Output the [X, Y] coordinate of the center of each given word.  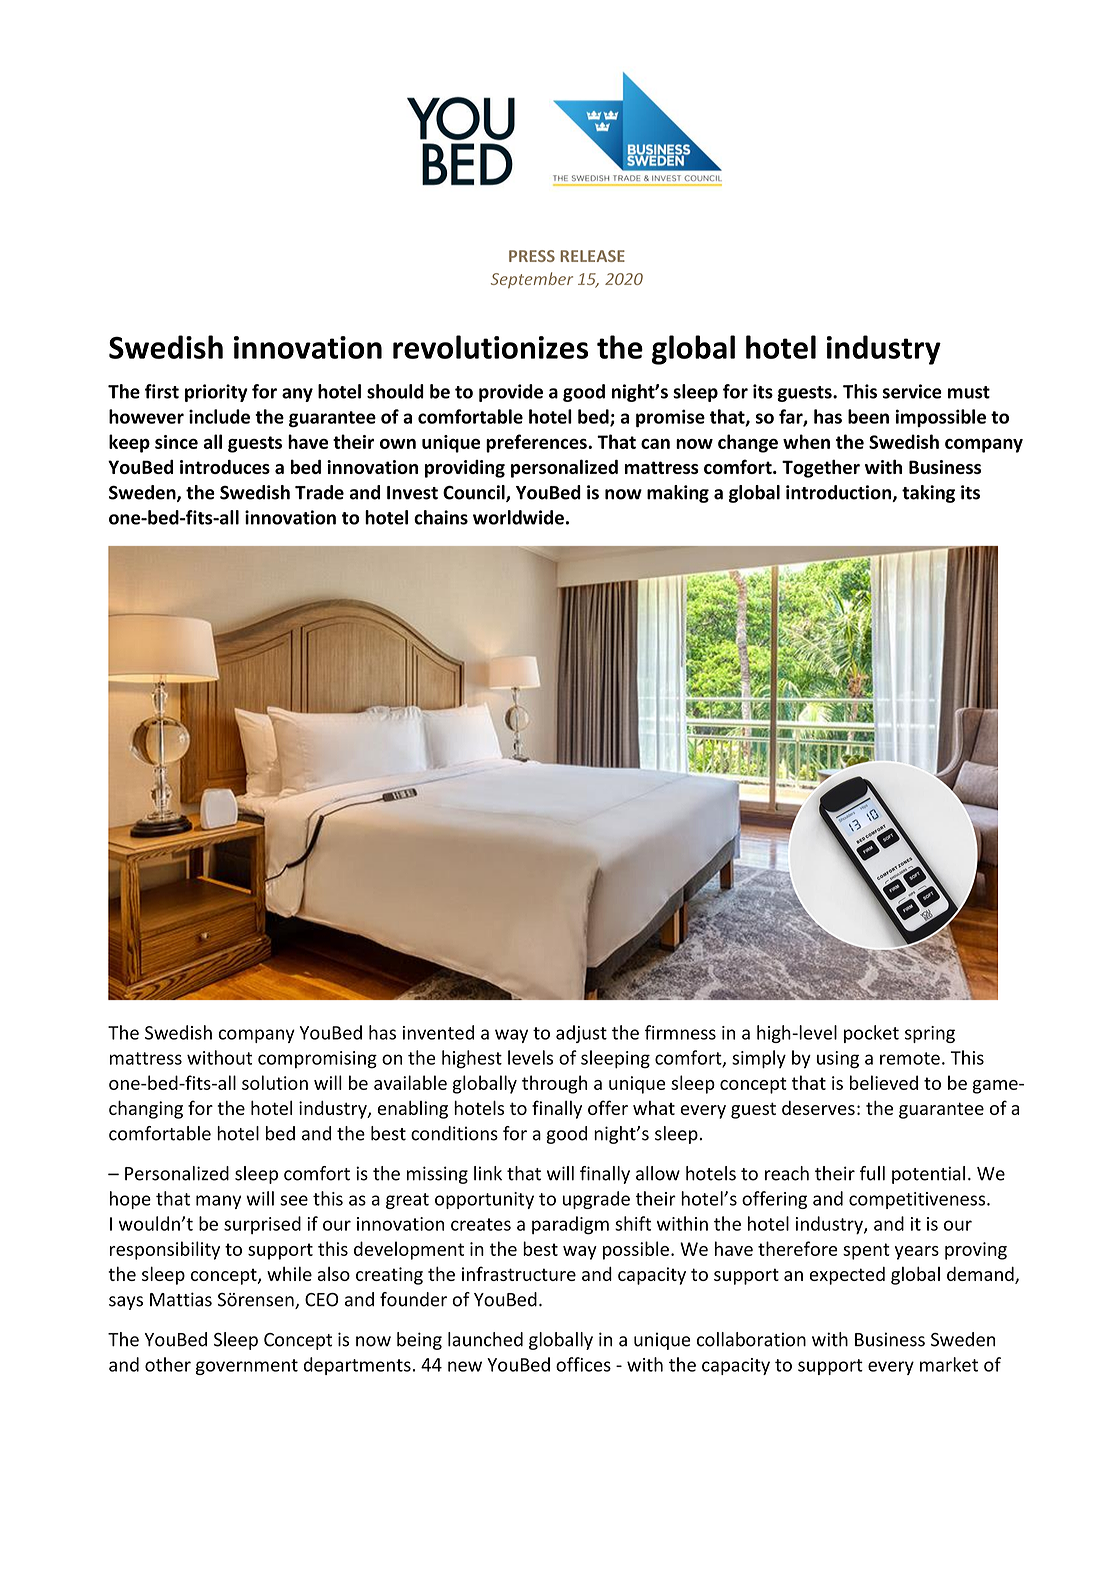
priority [216, 393]
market [949, 1364]
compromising [317, 1060]
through [554, 1084]
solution [275, 1082]
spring [930, 1034]
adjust [581, 1034]
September [532, 280]
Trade [319, 492]
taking [928, 494]
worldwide [518, 517]
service [912, 391]
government [247, 1367]
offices [583, 1364]
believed [884, 1082]
